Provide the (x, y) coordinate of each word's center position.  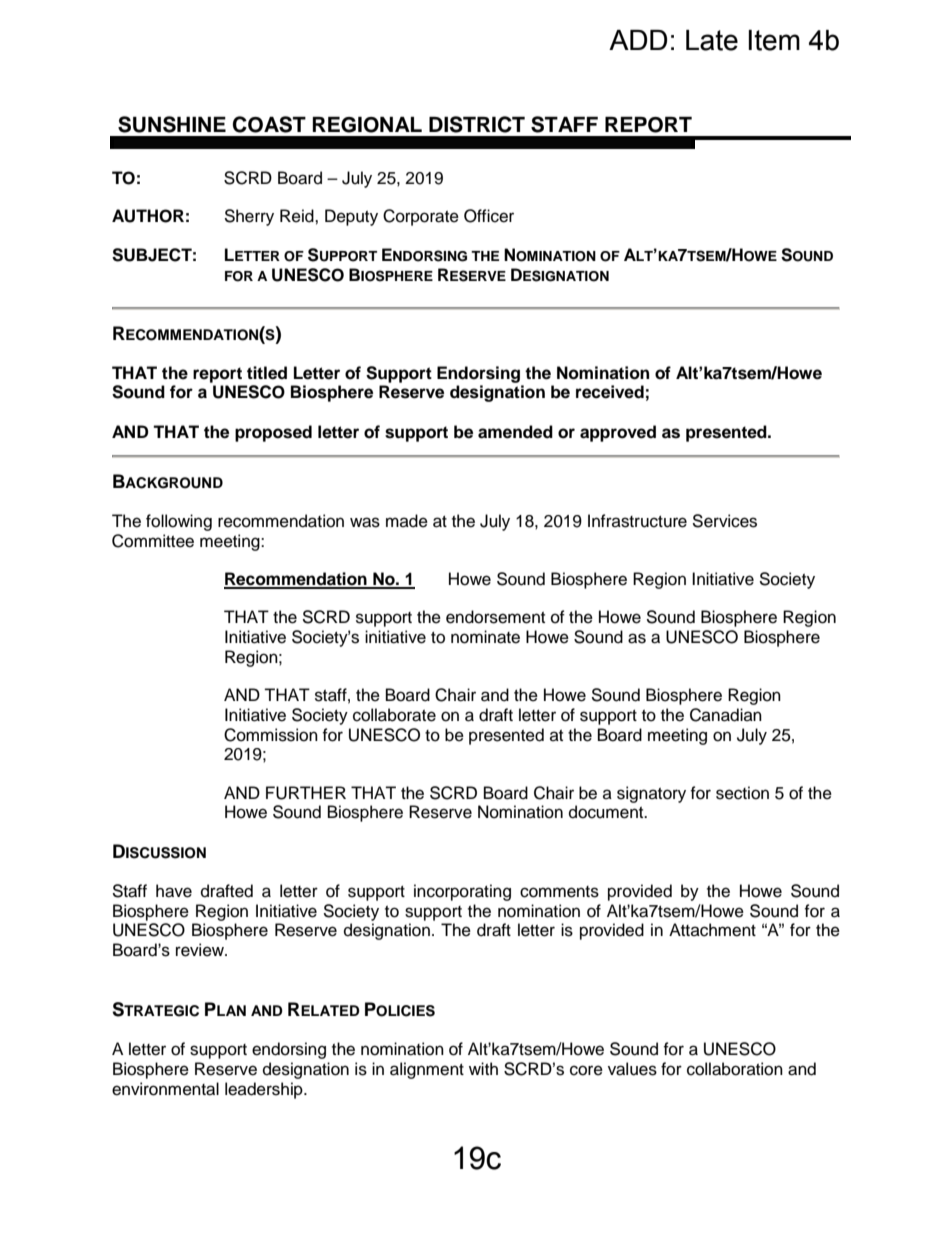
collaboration (735, 1069)
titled (267, 373)
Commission (271, 735)
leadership (265, 1090)
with (483, 1068)
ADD (638, 40)
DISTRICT (477, 124)
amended (515, 432)
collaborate (394, 715)
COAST (269, 124)
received (610, 392)
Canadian (726, 715)
